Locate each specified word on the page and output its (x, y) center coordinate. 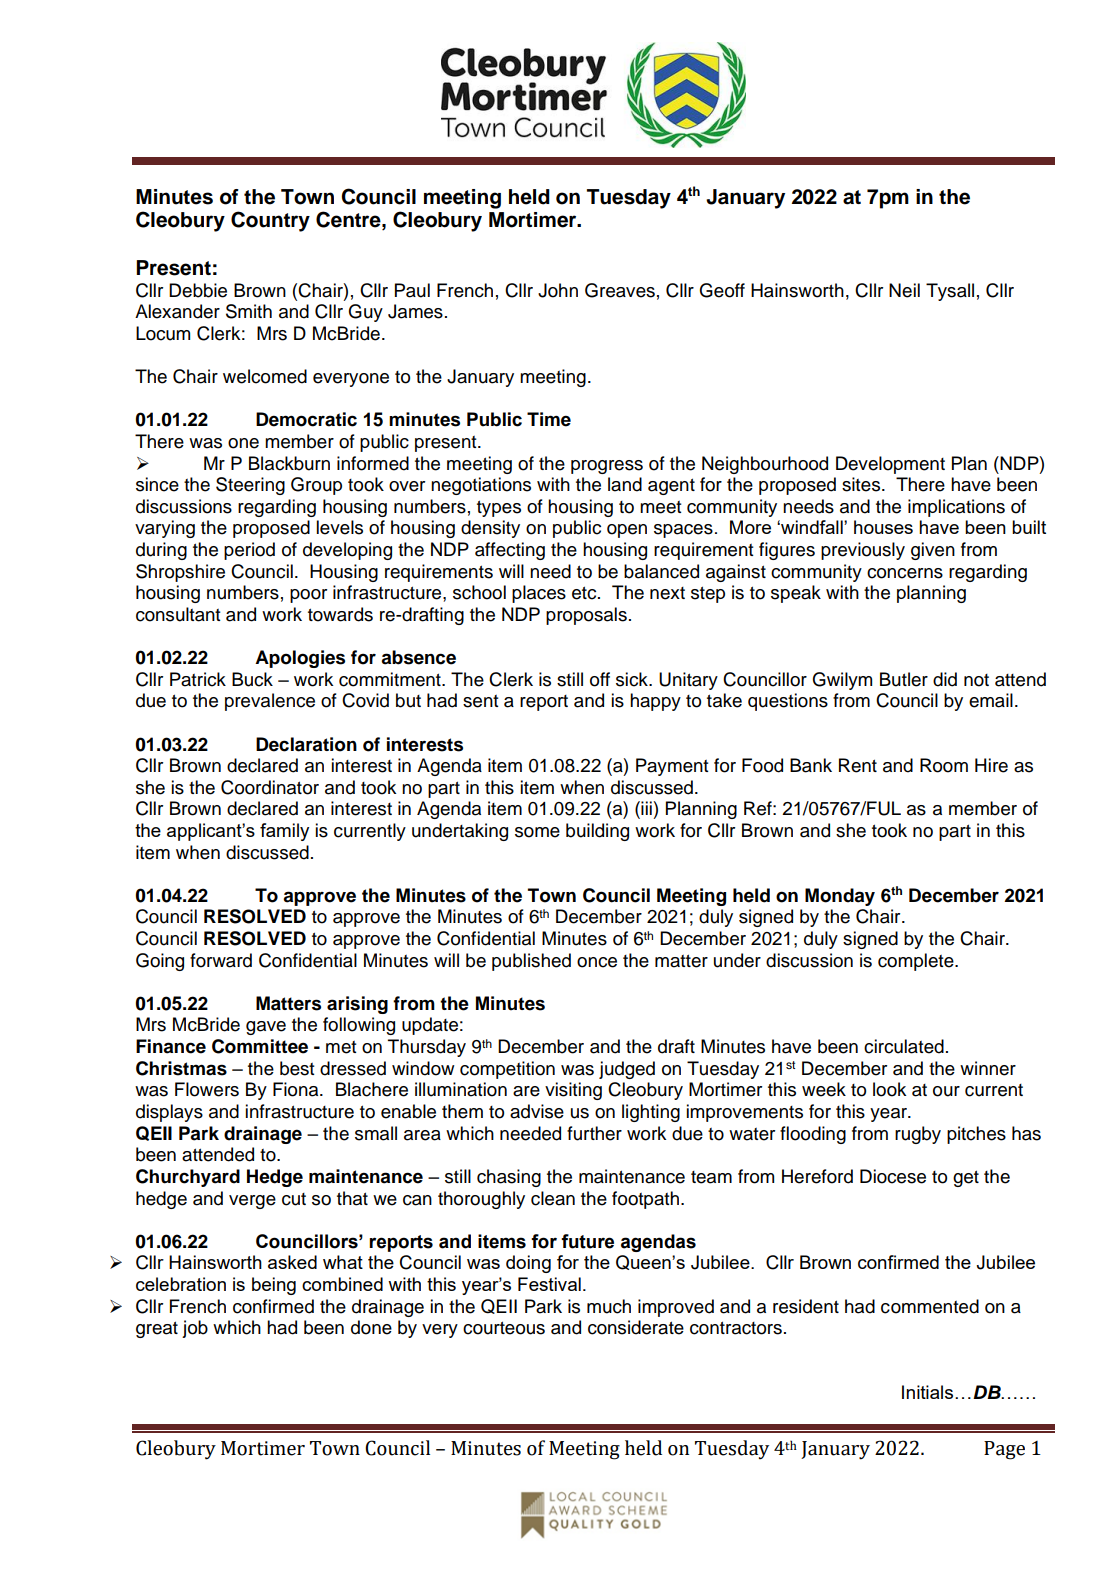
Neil (904, 290)
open (627, 531)
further (594, 1133)
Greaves (620, 290)
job (195, 1329)
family (284, 832)
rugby (918, 1135)
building (597, 832)
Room (944, 765)
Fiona (297, 1089)
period (249, 551)
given (933, 551)
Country (270, 221)
